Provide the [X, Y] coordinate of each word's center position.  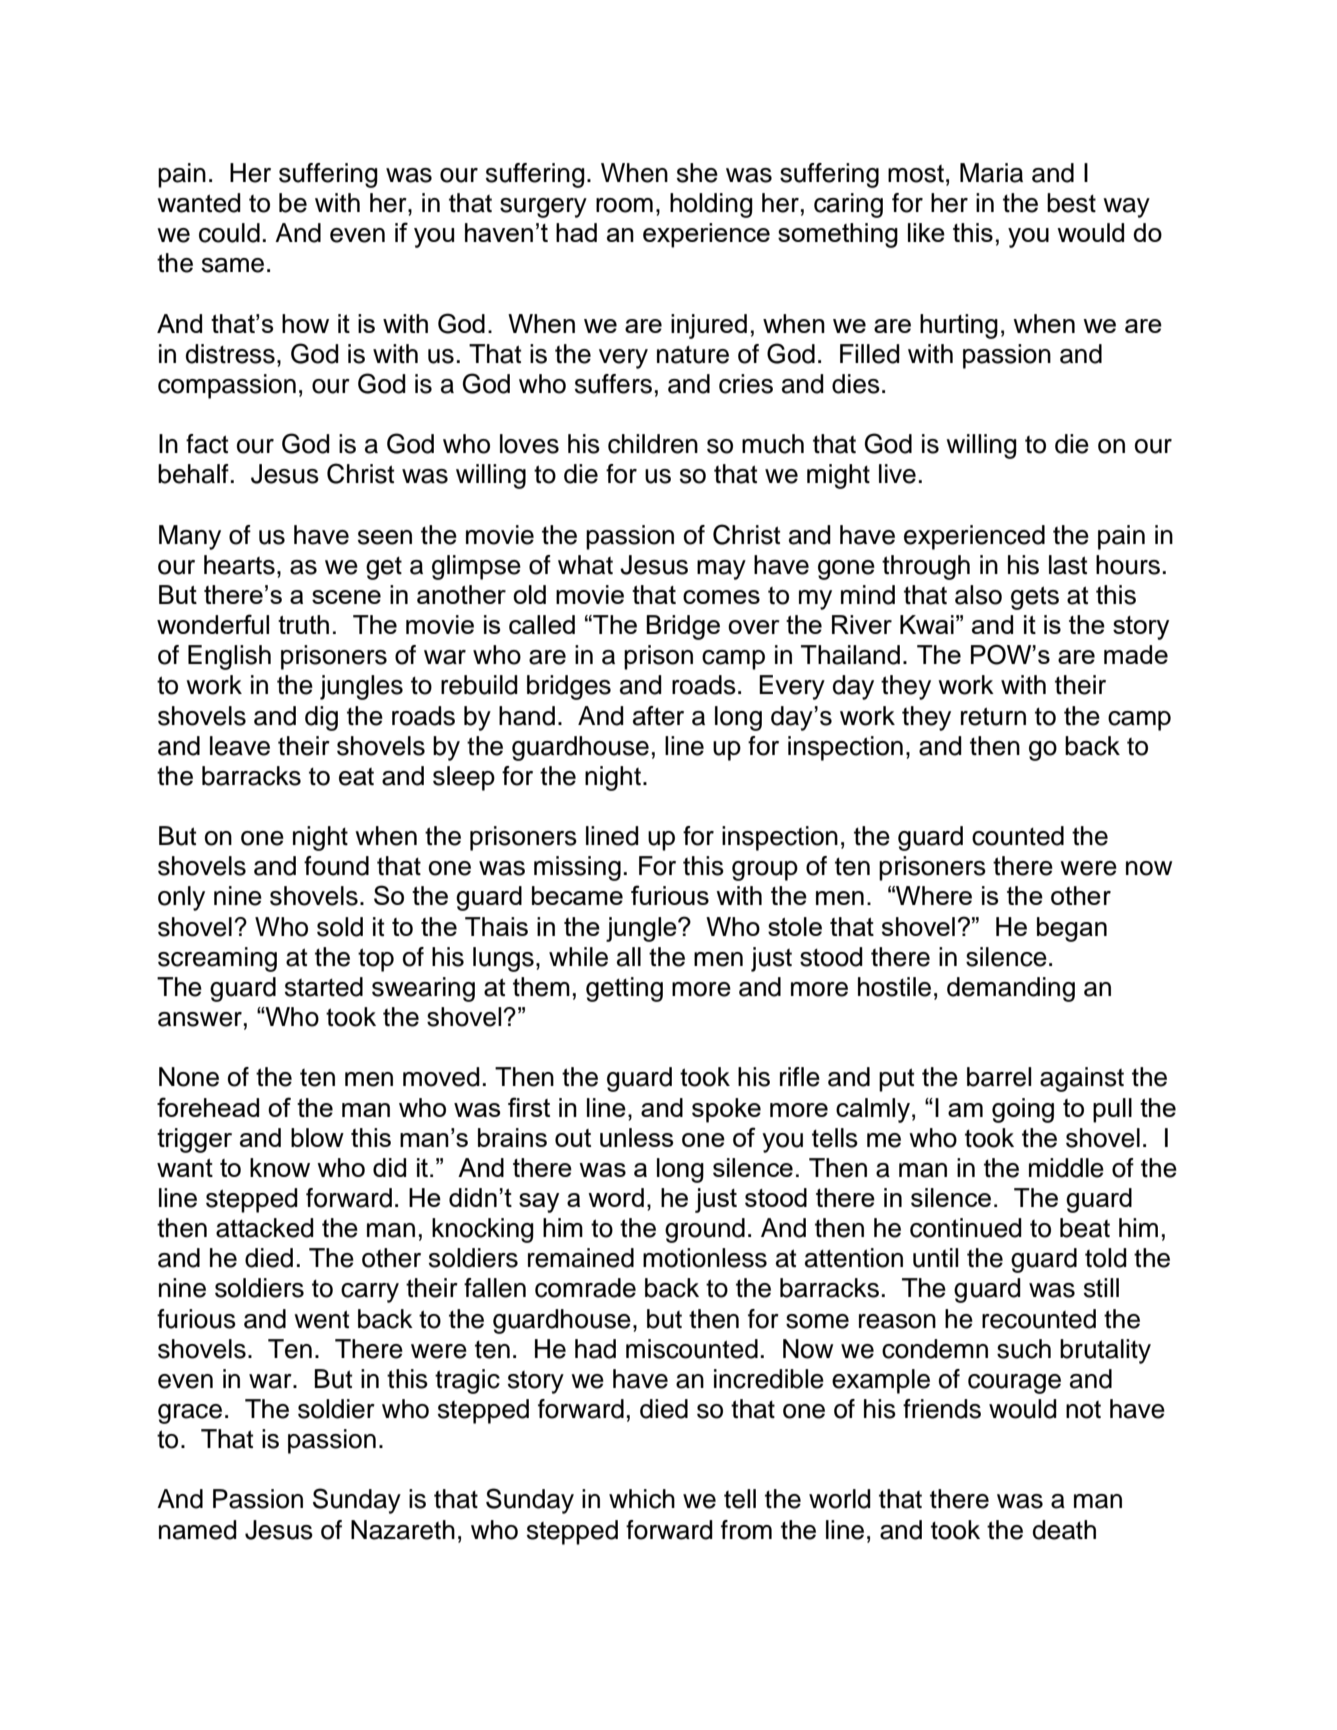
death [1064, 1530]
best [1071, 203]
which [642, 1499]
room [624, 205]
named [198, 1530]
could [229, 233]
